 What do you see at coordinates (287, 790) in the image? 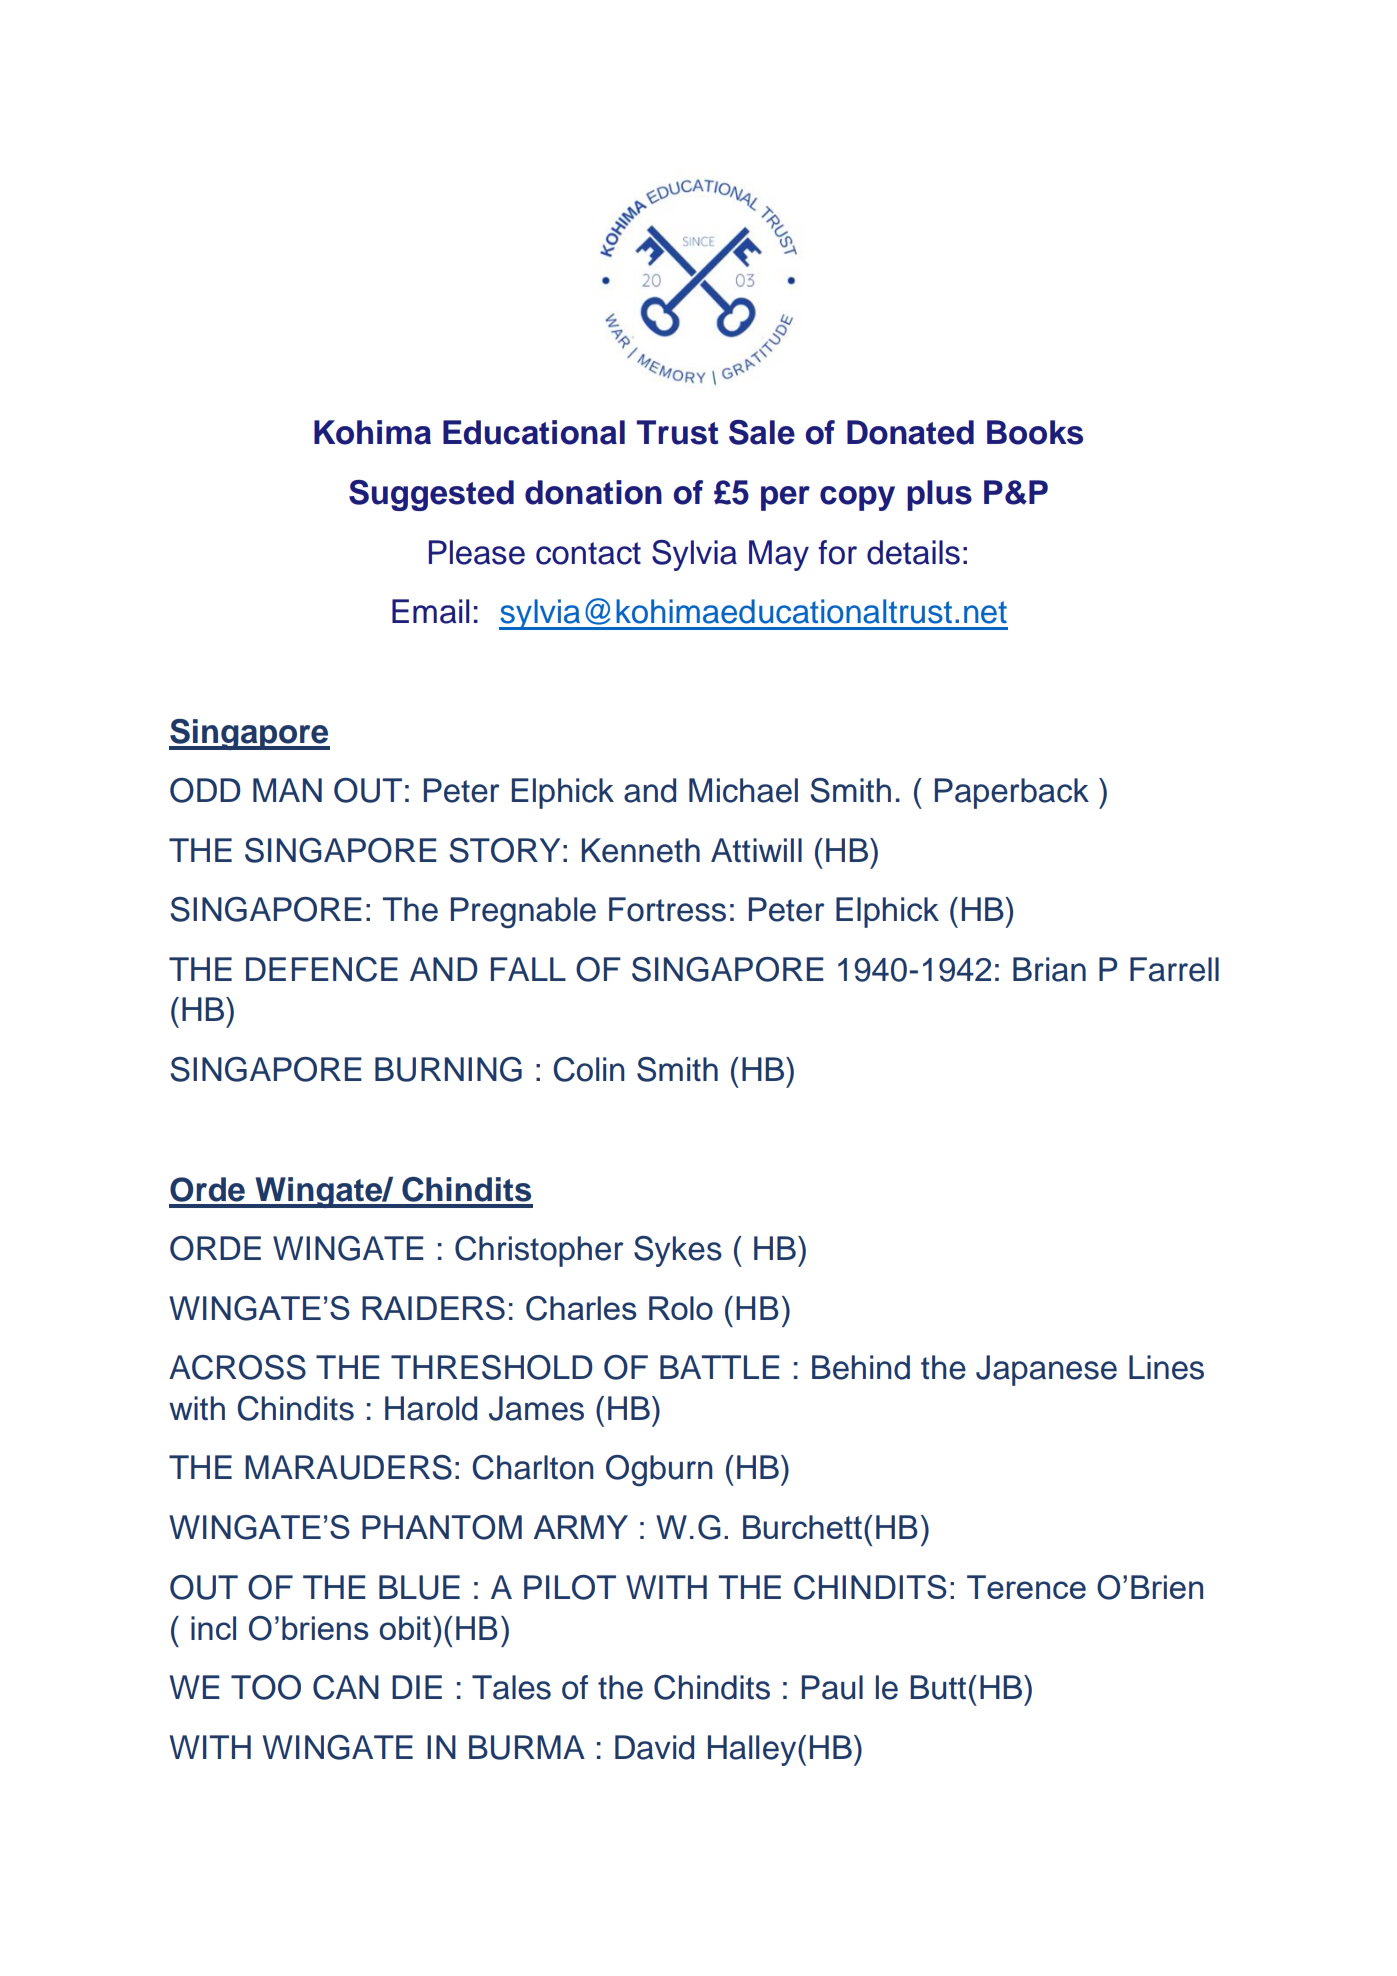
I see `MAN` at bounding box center [287, 790].
